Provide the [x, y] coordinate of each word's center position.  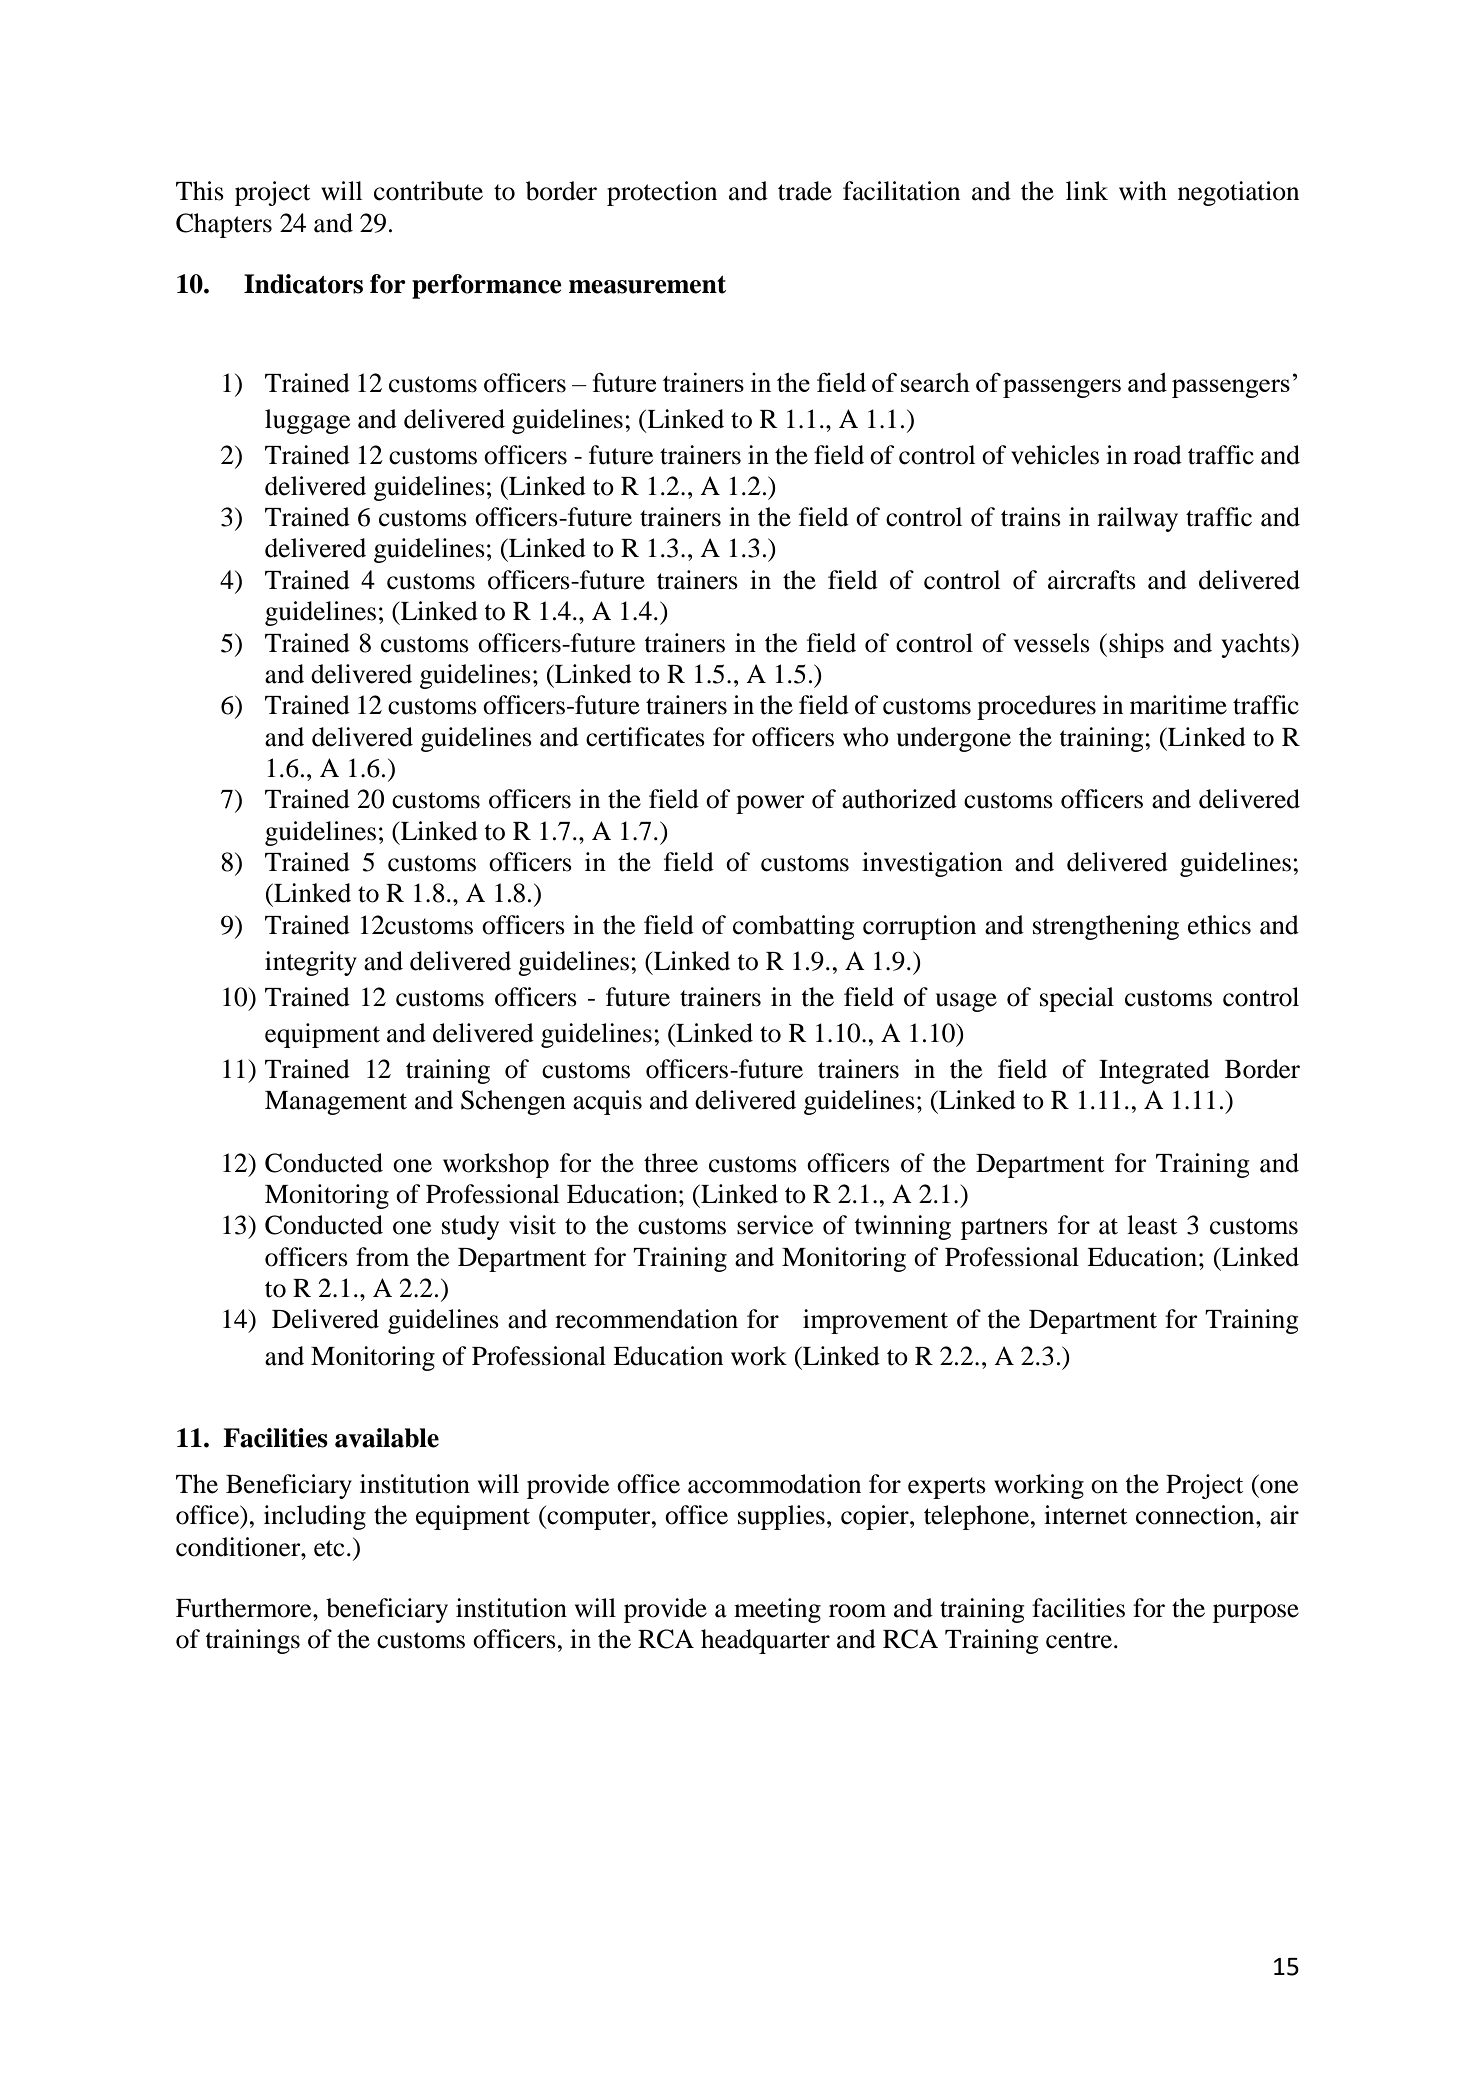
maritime [1178, 705]
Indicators [303, 284]
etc [329, 1548]
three [671, 1163]
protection [662, 193]
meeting [777, 1610]
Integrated [1154, 1071]
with [1143, 191]
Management [336, 1103]
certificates [645, 737]
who [866, 737]
